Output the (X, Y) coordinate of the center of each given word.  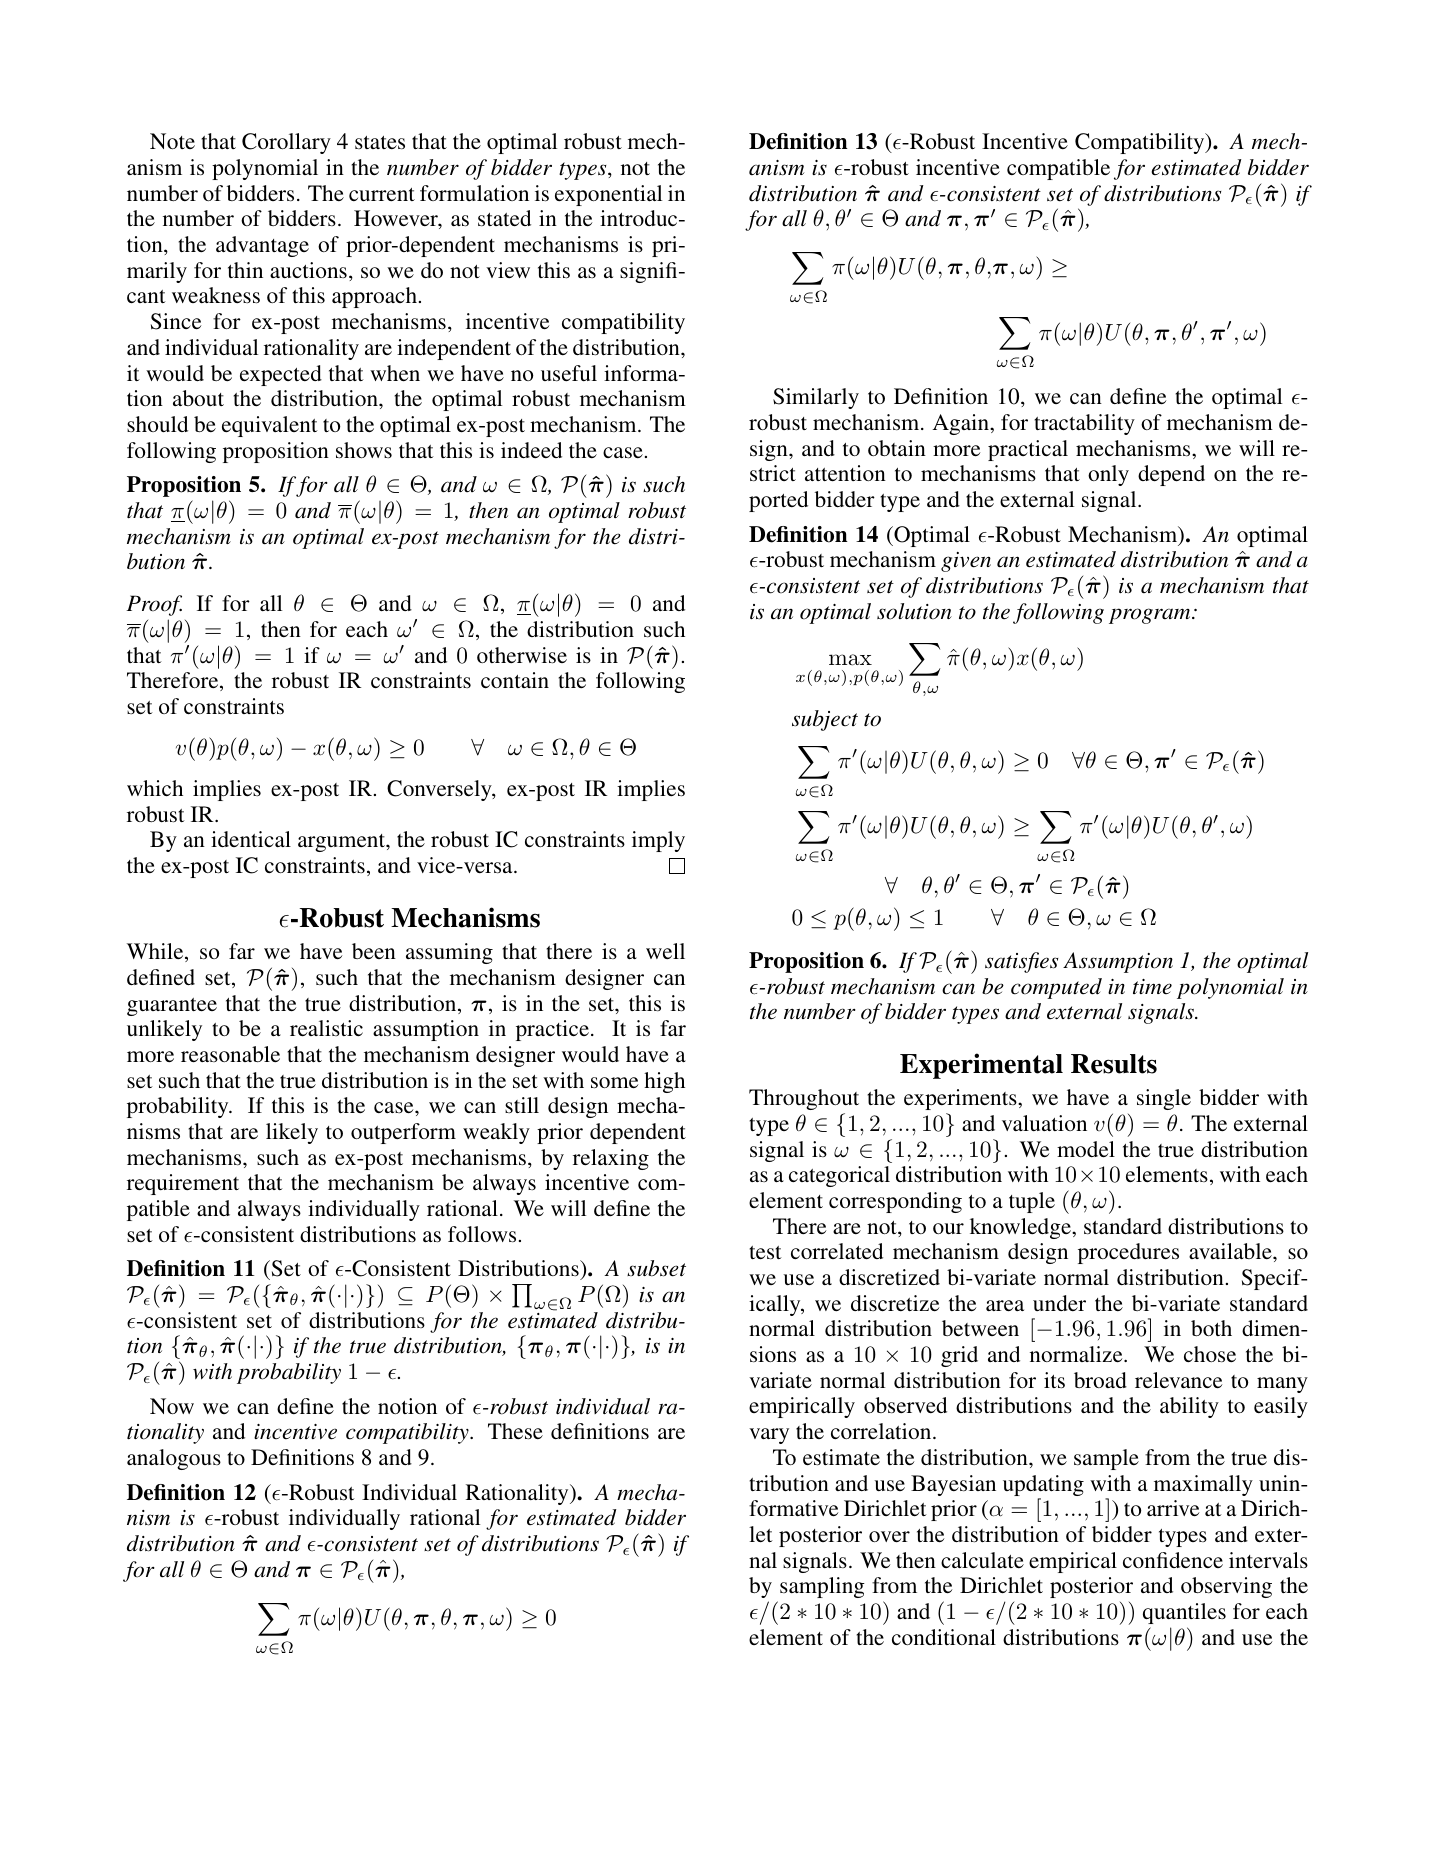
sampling (822, 1587)
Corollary (286, 143)
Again (961, 424)
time (1152, 986)
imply (658, 841)
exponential (608, 195)
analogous (174, 1459)
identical (251, 839)
